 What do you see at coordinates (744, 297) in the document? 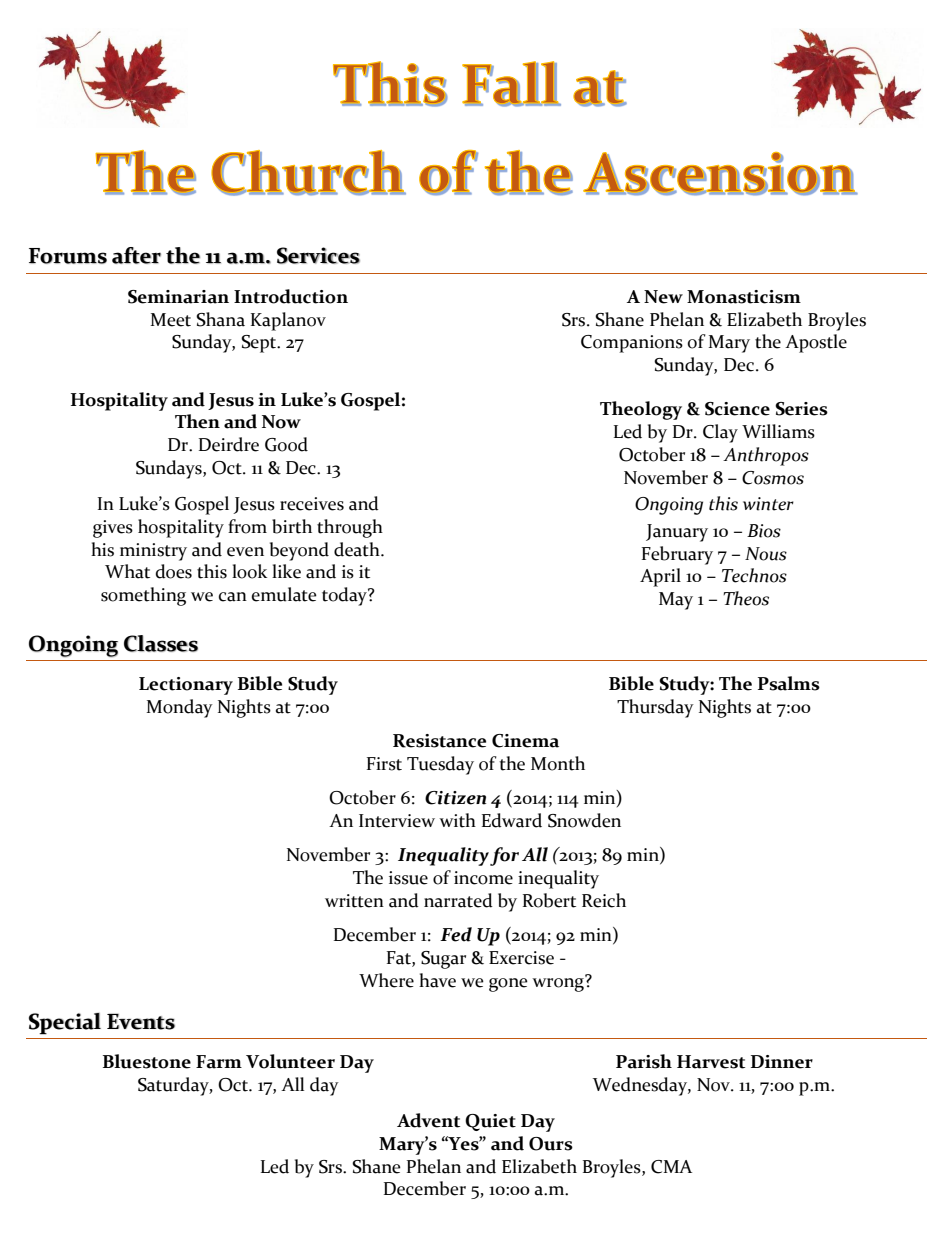
I see `Monasticism` at bounding box center [744, 297].
